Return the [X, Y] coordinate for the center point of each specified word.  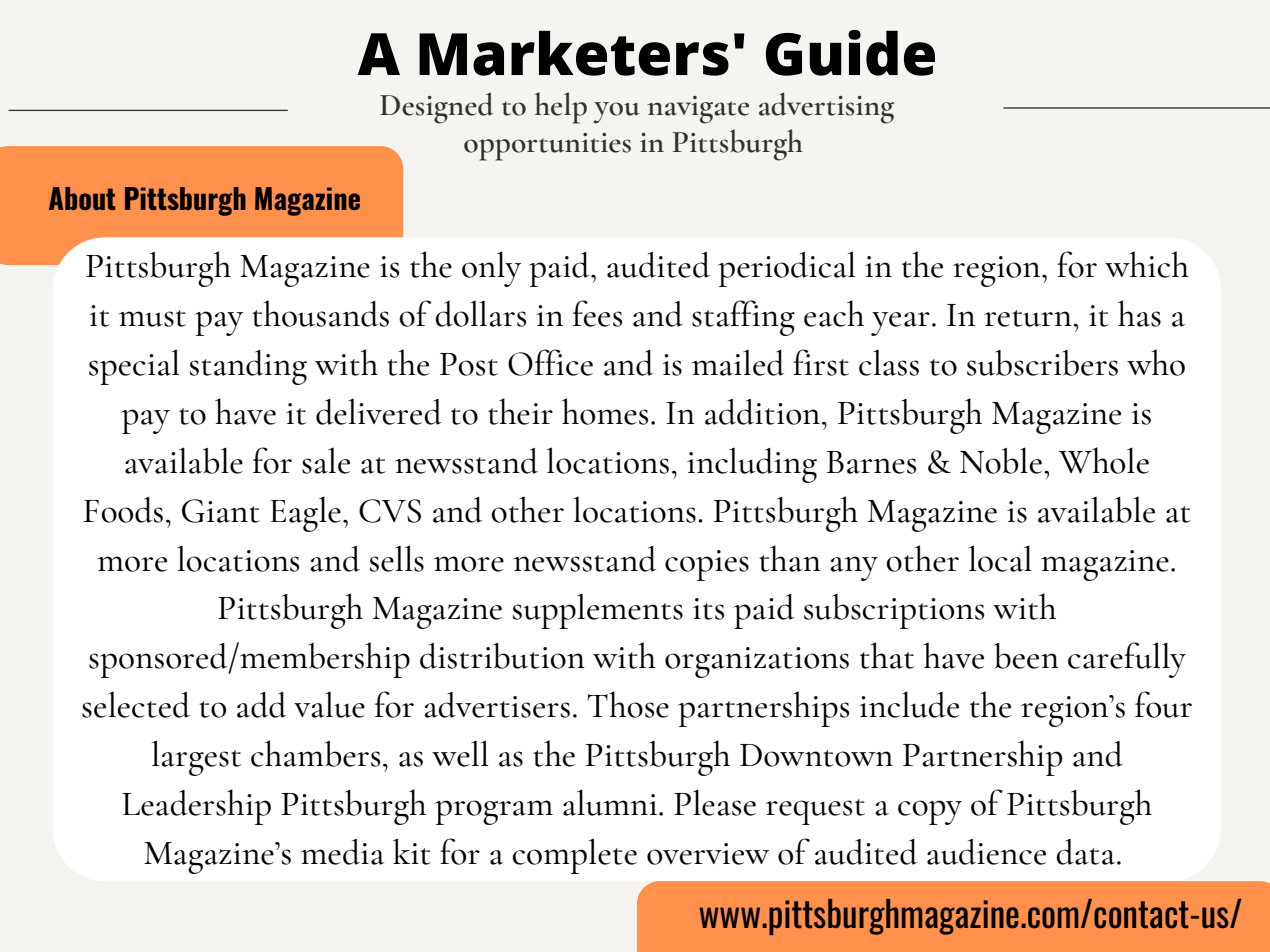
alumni [610, 802]
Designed [436, 108]
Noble [1001, 460]
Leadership [196, 807]
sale [326, 460]
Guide [850, 53]
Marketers [574, 53]
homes [605, 411]
